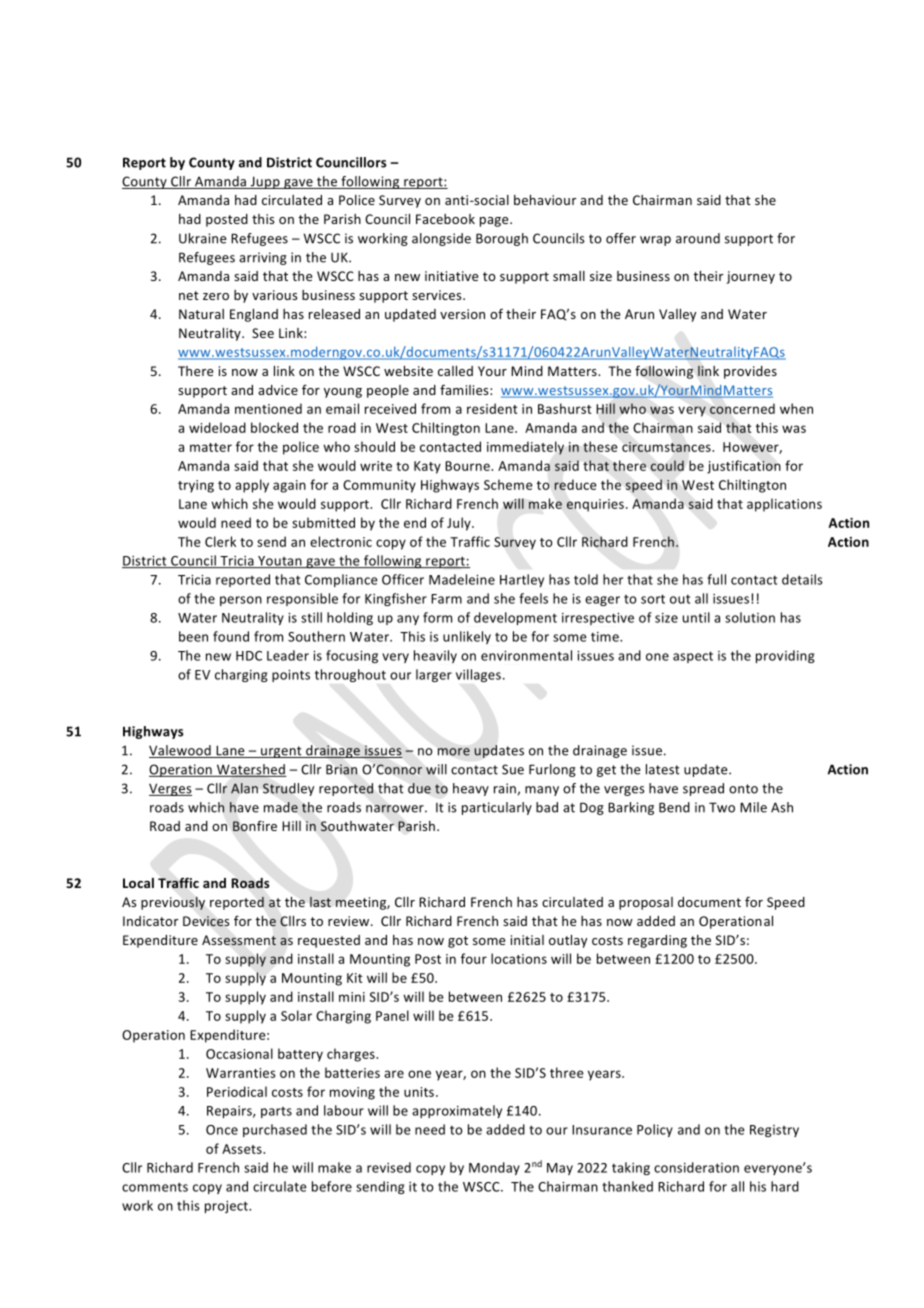  Describe the element at coordinates (196, 486) in the image. I see `trying` at that location.
